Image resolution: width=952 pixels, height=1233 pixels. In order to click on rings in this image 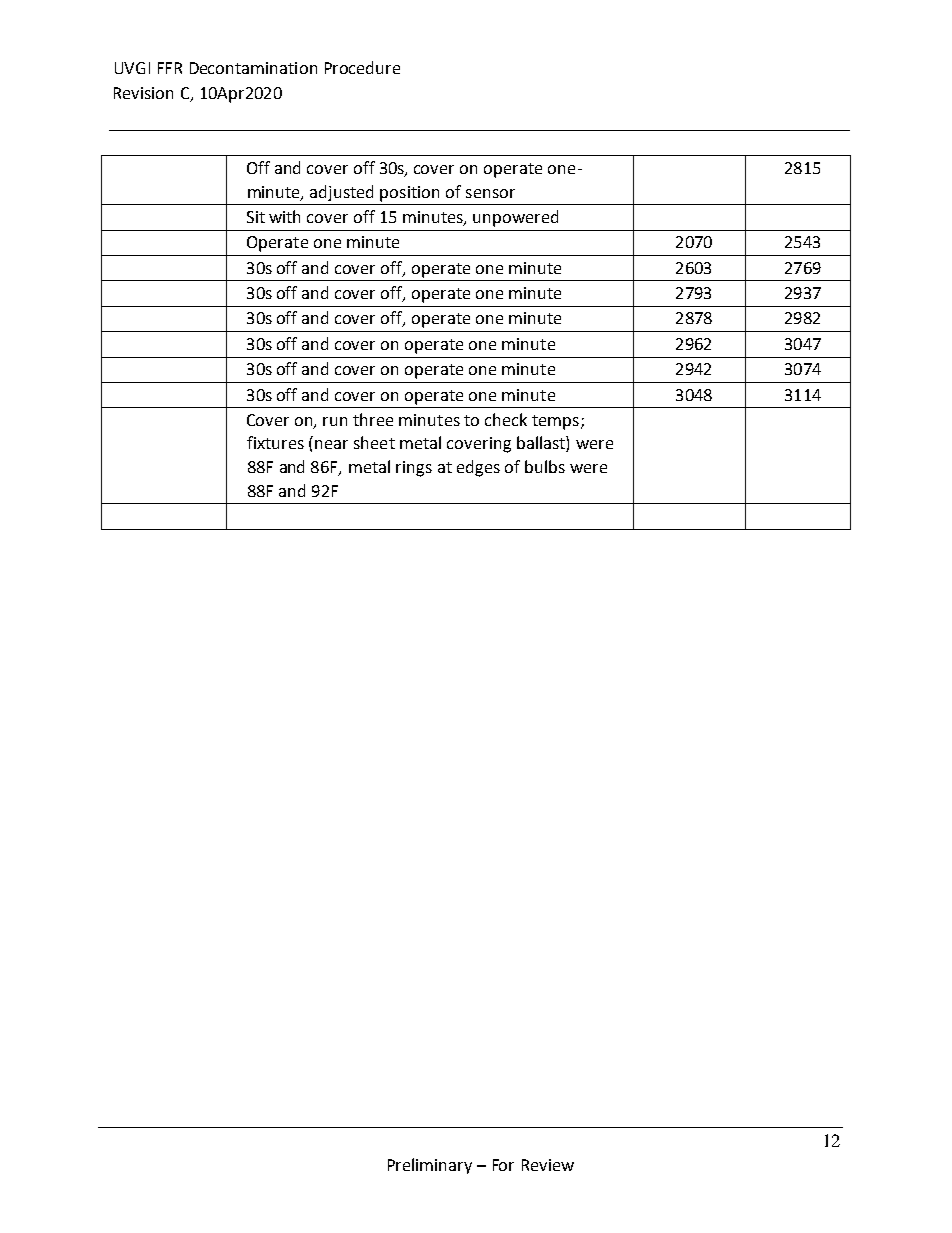, I will do `click(414, 469)`.
